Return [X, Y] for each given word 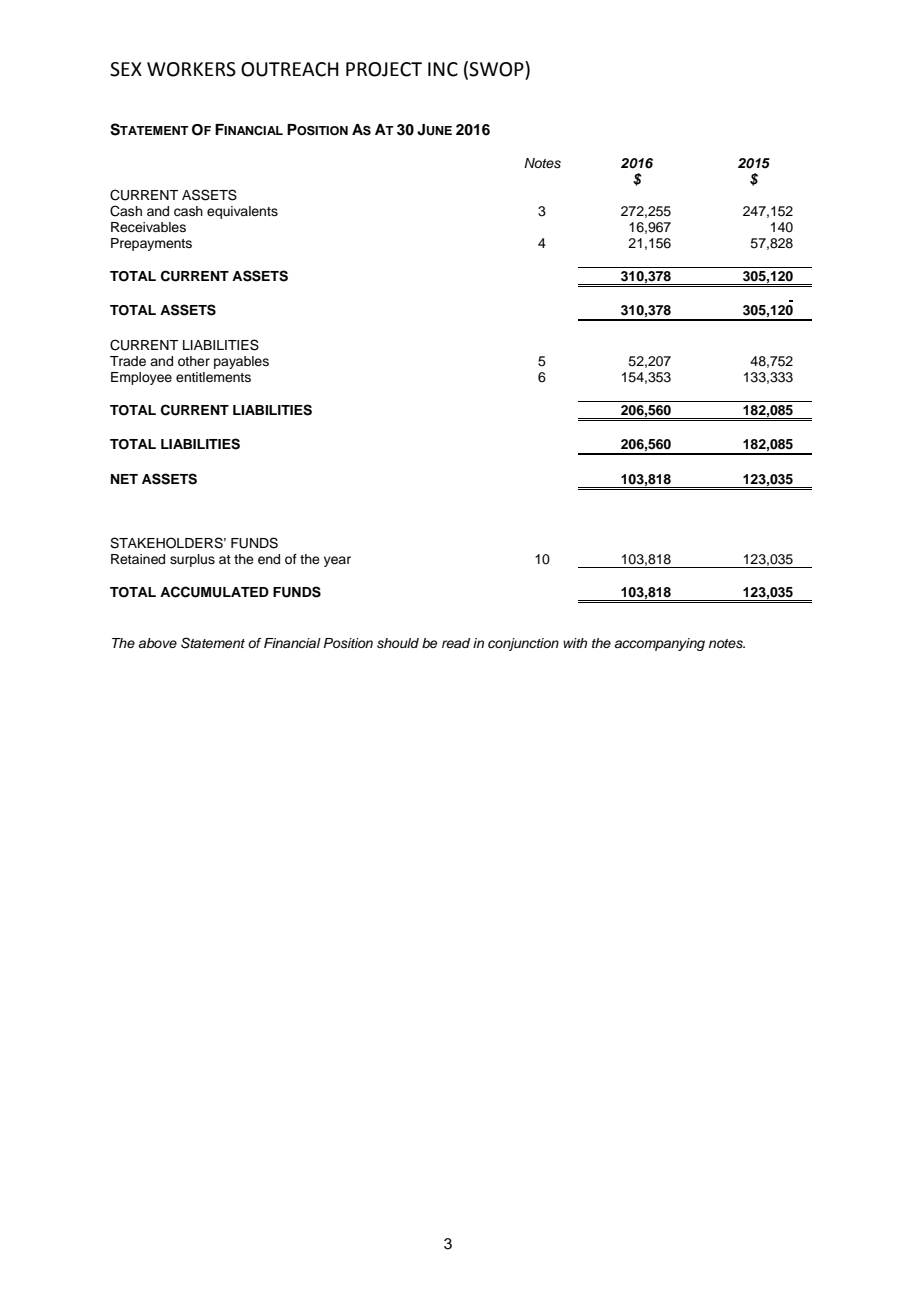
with [575, 643]
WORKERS [191, 69]
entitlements [213, 377]
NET [124, 479]
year [337, 561]
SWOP [497, 69]
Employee [141, 378]
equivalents [242, 212]
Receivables [148, 227]
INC [443, 69]
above [157, 643]
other [194, 361]
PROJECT [384, 69]
